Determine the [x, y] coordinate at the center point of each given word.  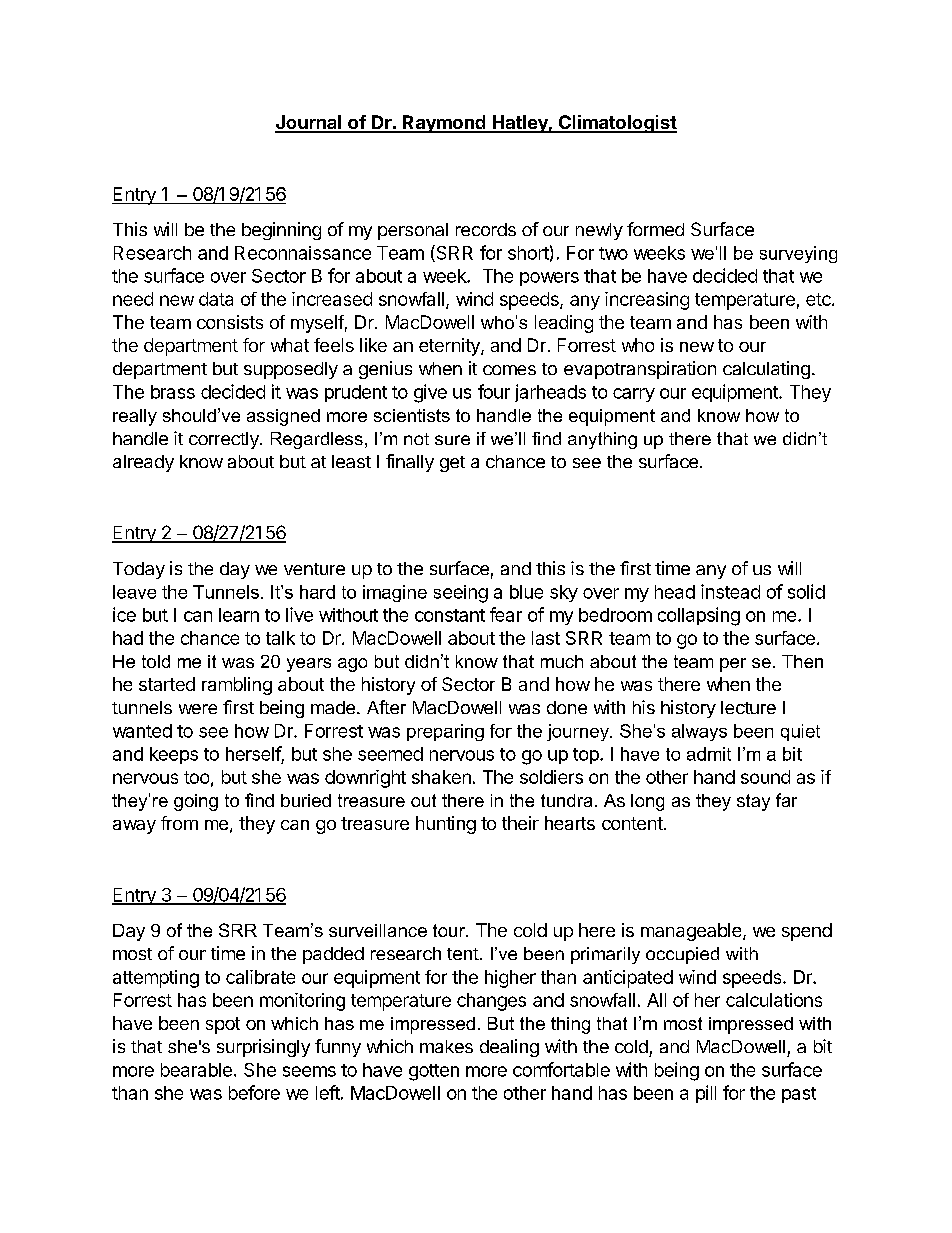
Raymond [444, 124]
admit [709, 754]
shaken [441, 777]
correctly [225, 440]
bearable [196, 1070]
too [196, 777]
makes [446, 1046]
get [452, 464]
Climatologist [616, 124]
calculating [766, 370]
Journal [309, 123]
